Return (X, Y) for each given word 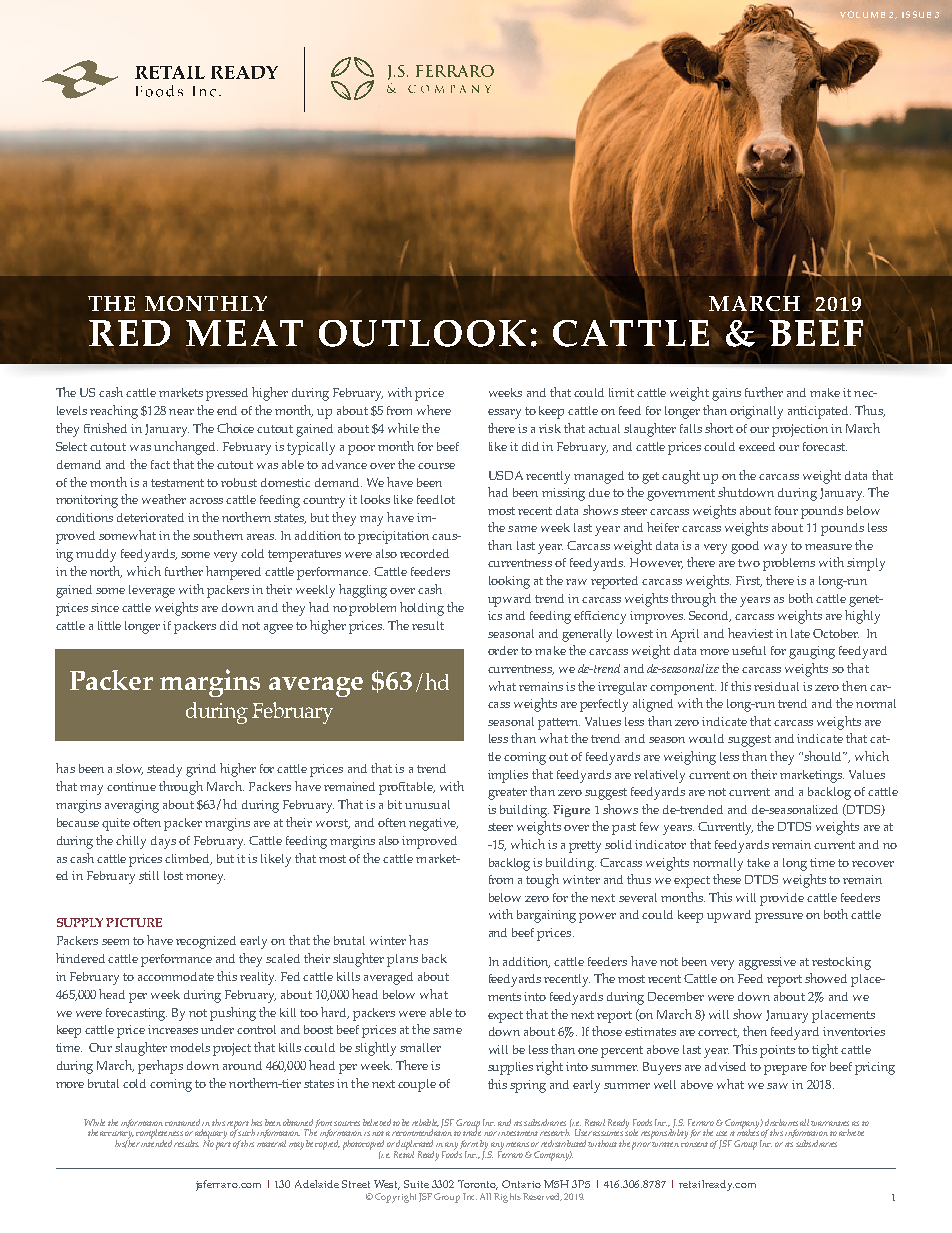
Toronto (478, 1185)
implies (508, 776)
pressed (227, 394)
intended (156, 1142)
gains (726, 394)
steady (164, 770)
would (706, 738)
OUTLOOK (422, 333)
